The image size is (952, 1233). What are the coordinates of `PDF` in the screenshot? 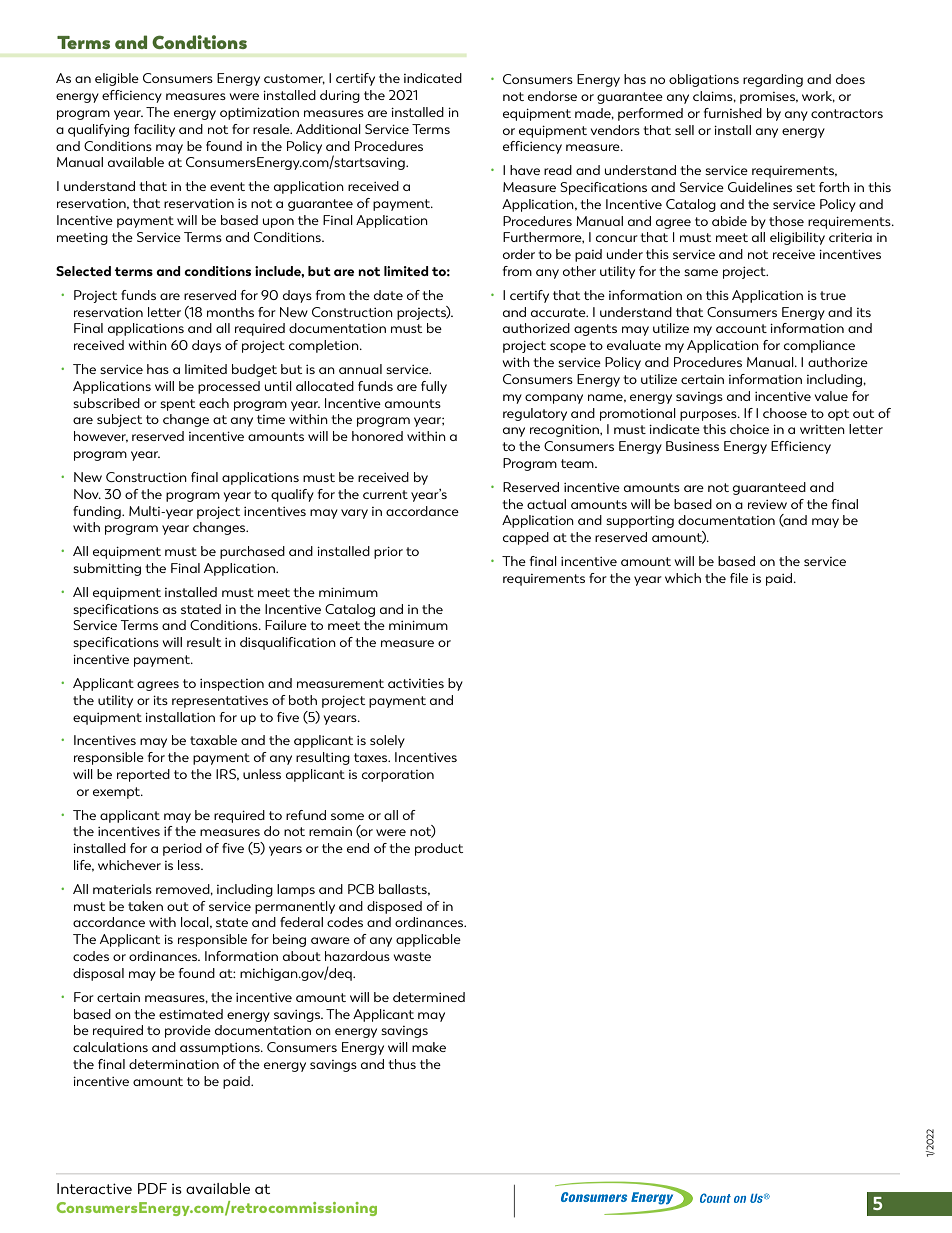 It's located at (152, 1188).
